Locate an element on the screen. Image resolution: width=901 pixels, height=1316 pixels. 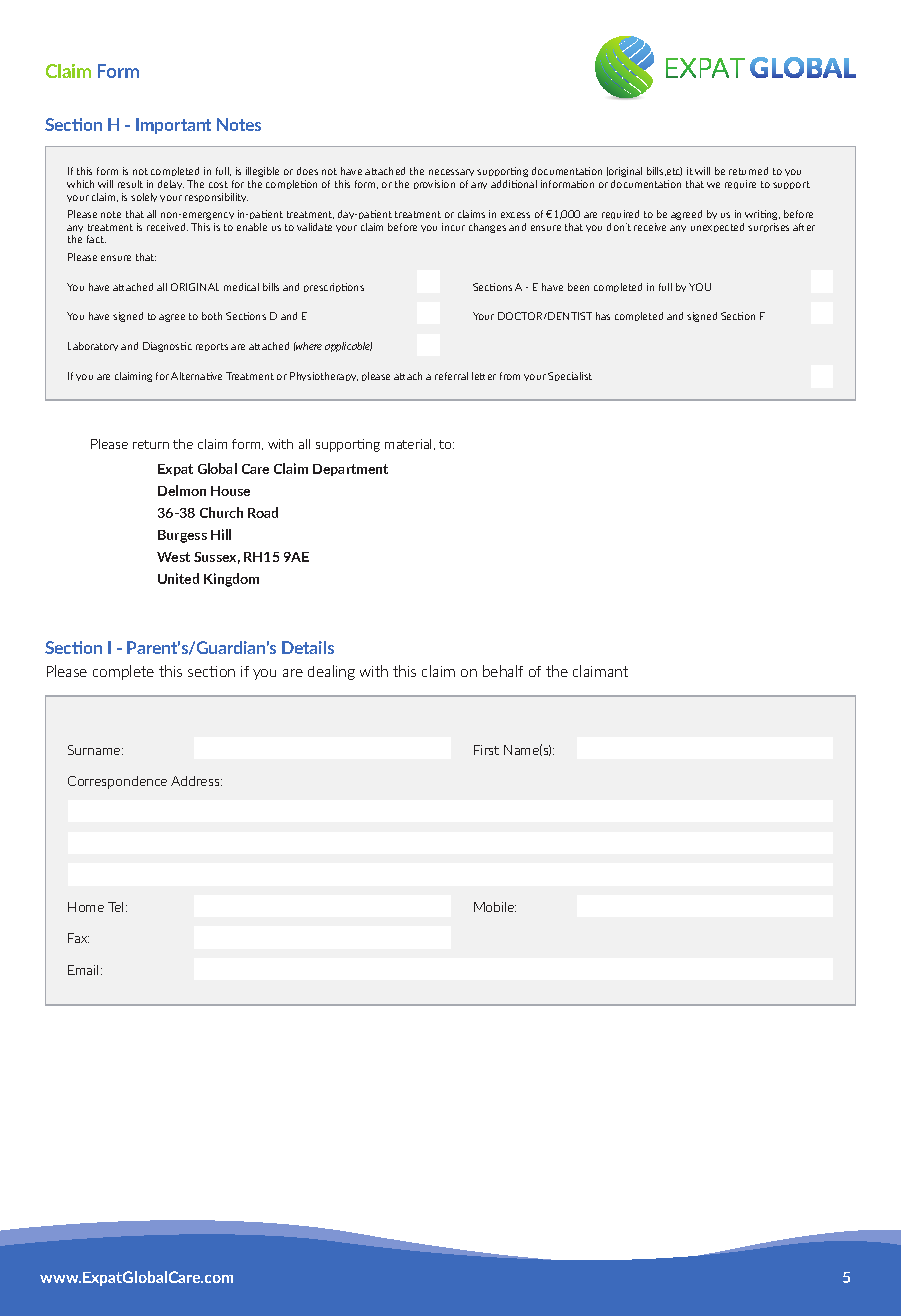
Specialist is located at coordinates (570, 376).
